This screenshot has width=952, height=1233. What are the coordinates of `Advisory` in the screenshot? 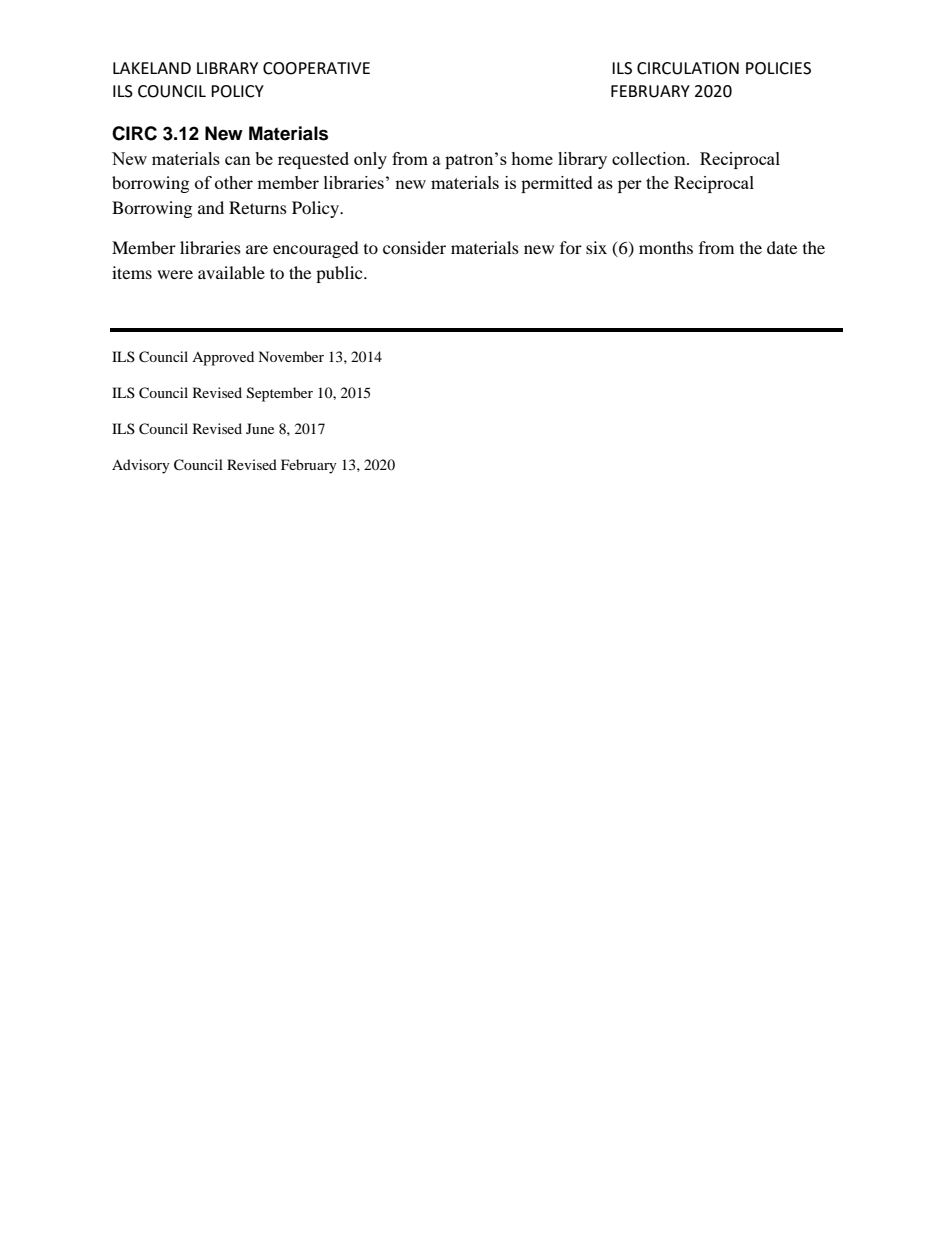 It's located at (141, 466).
